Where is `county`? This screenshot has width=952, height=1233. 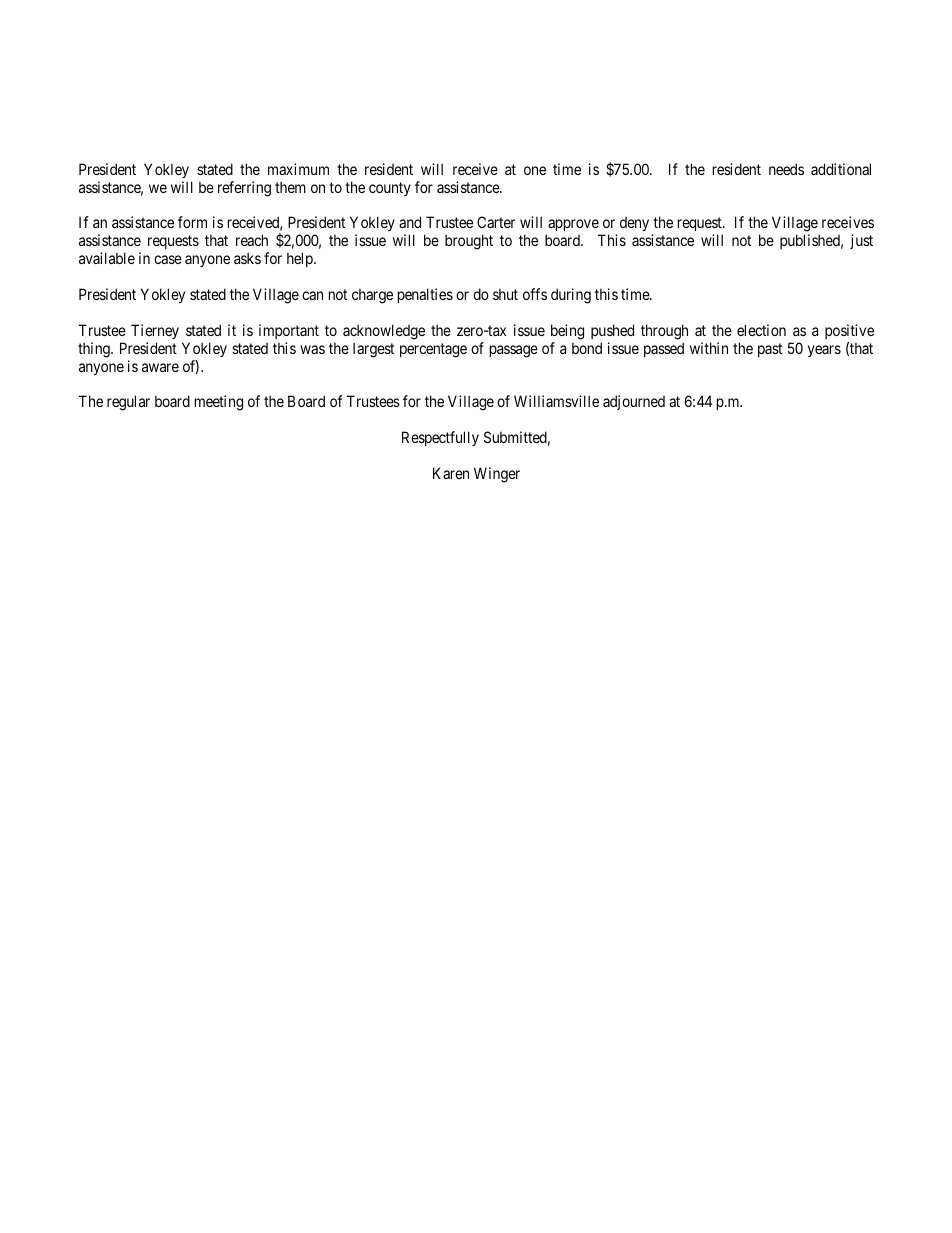
county is located at coordinates (390, 189).
